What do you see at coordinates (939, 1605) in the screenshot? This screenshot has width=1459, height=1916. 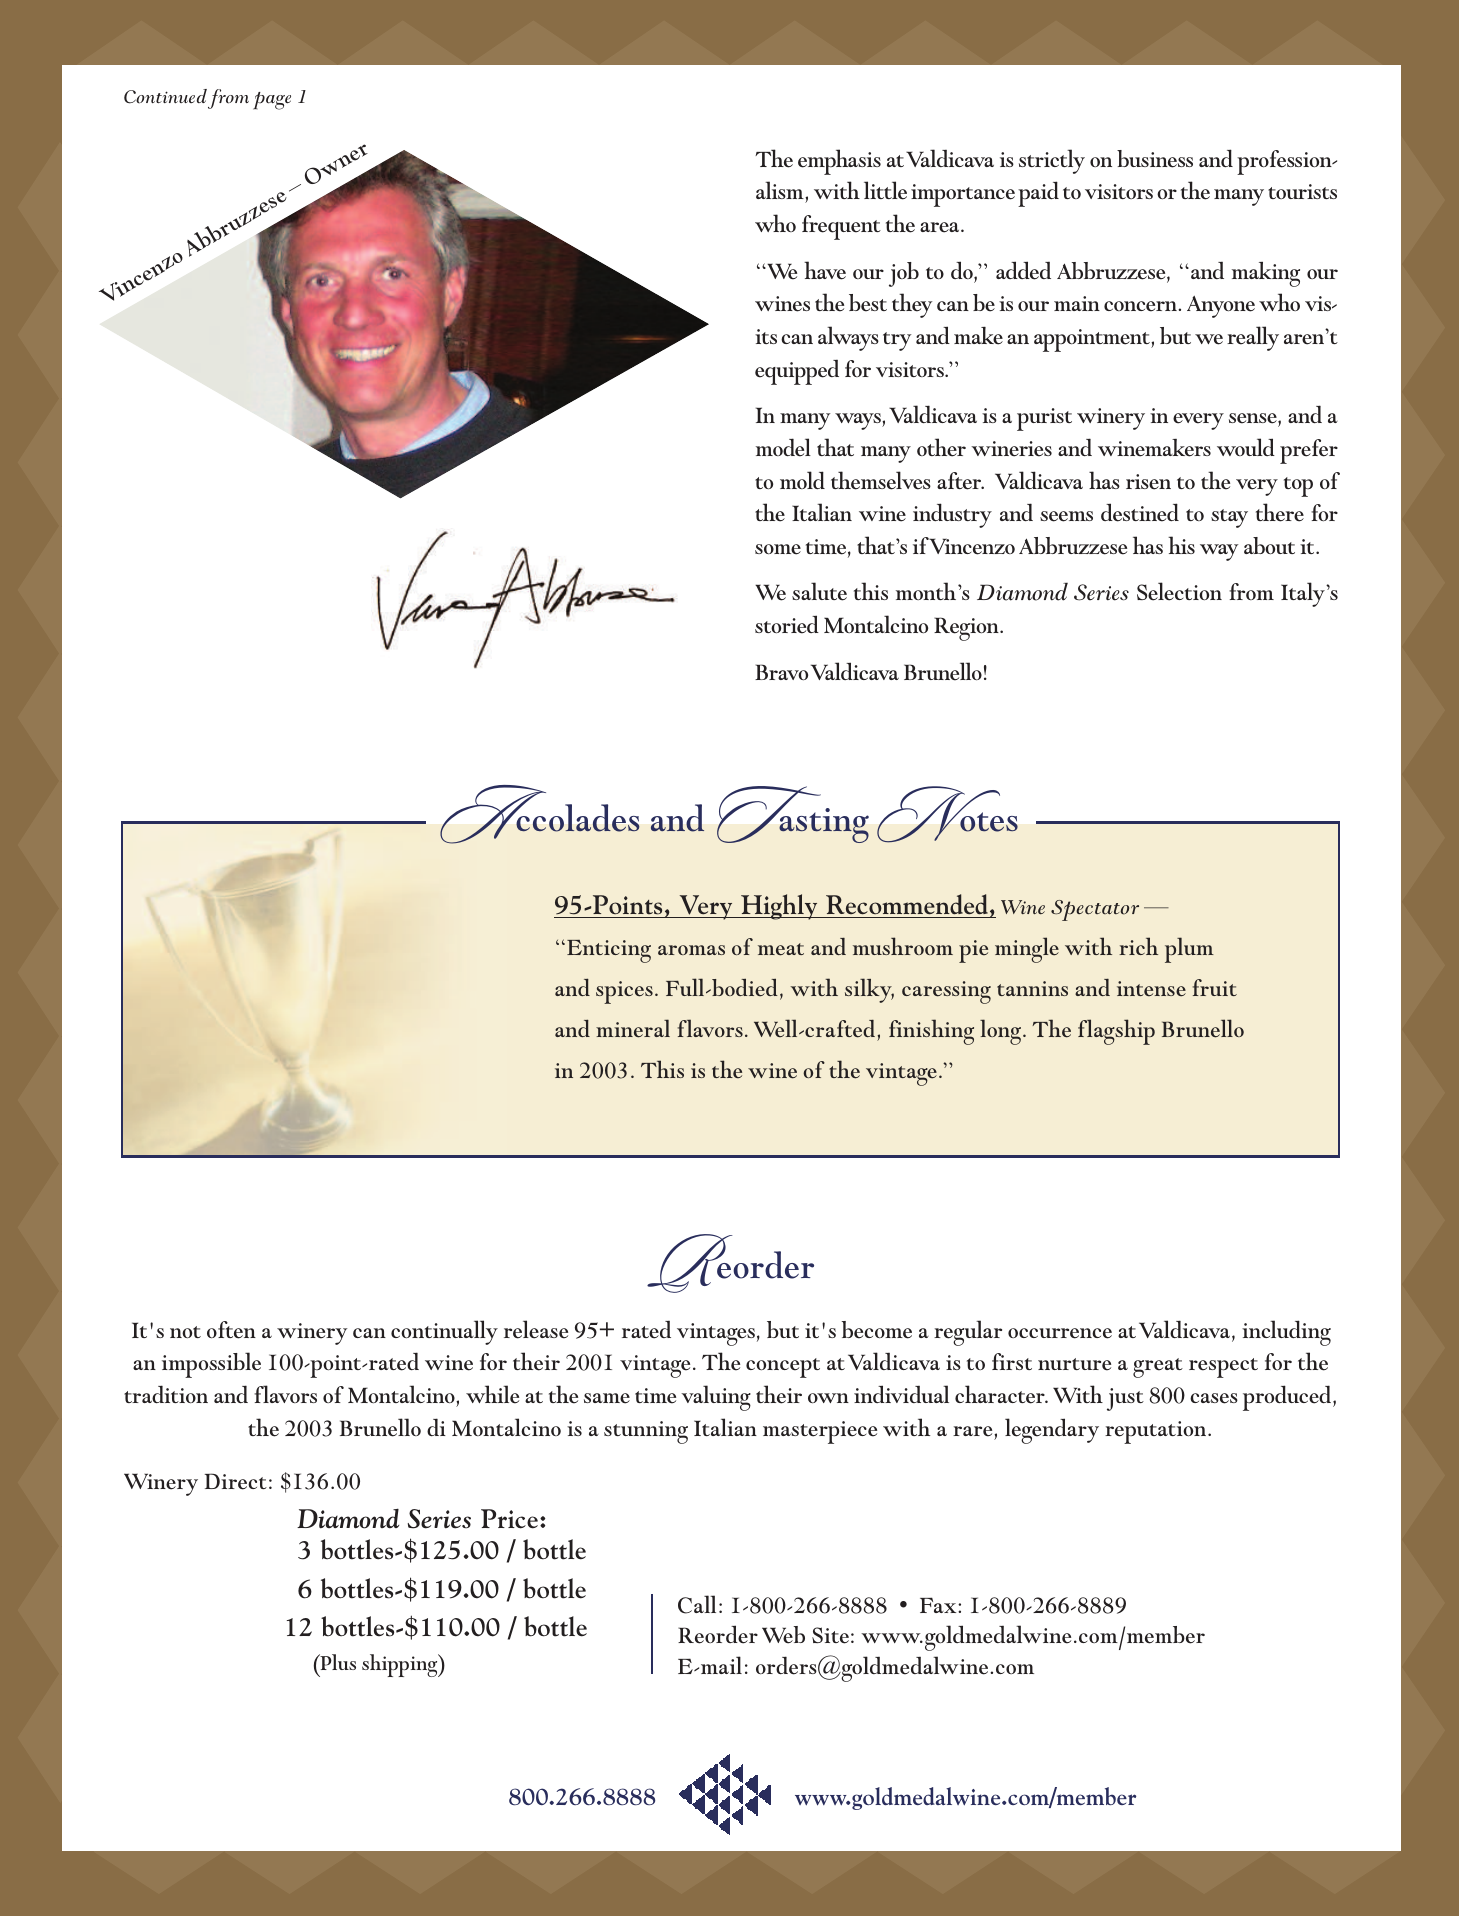 I see `Fax` at bounding box center [939, 1605].
